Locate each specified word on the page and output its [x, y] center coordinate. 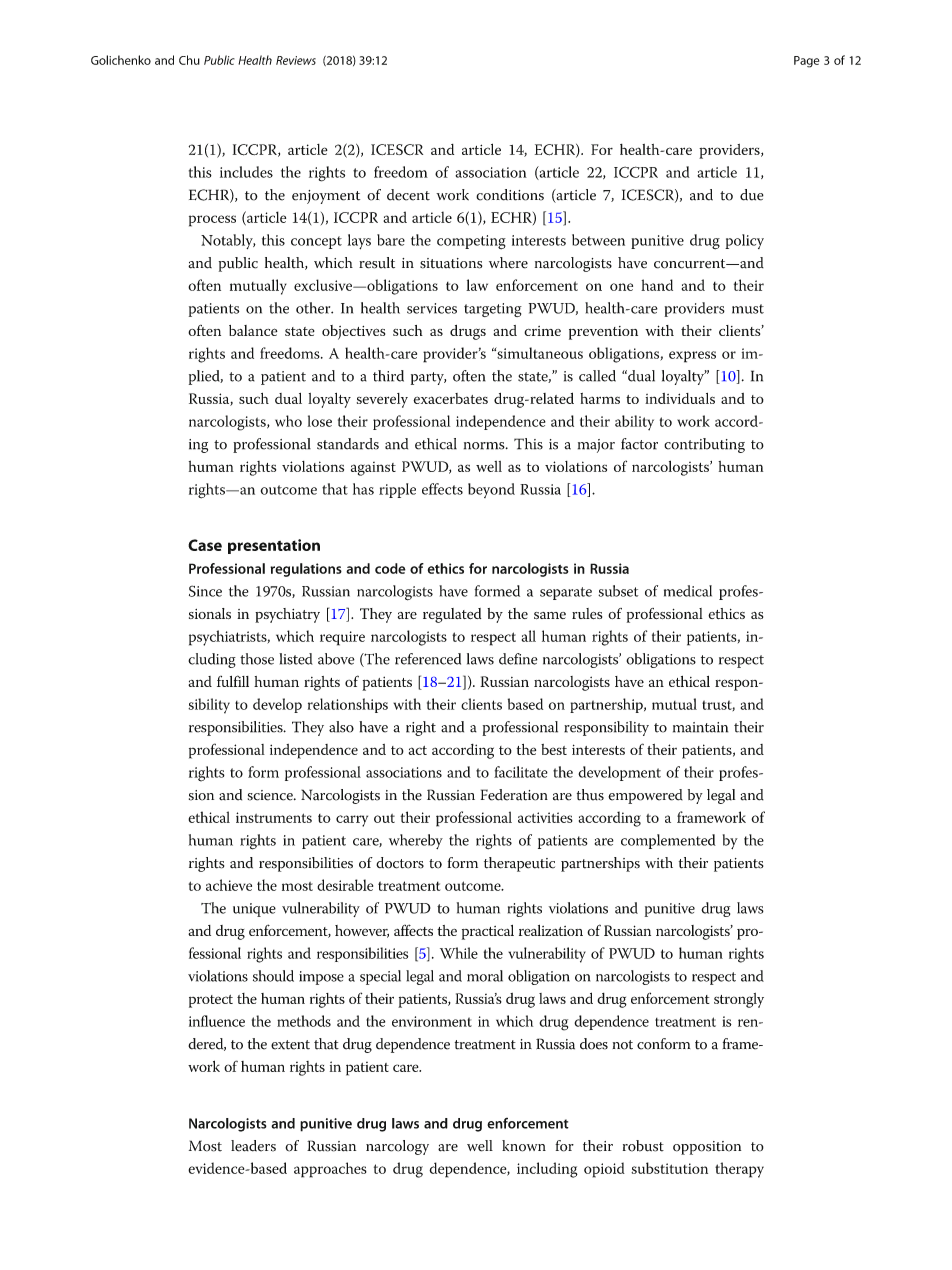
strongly [739, 1000]
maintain [700, 727]
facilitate [521, 772]
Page [806, 62]
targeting [493, 310]
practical [488, 932]
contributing [704, 445]
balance [253, 330]
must [748, 309]
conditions [510, 195]
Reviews [296, 60]
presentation [274, 546]
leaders [253, 1146]
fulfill [233, 681]
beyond [491, 490]
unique [254, 910]
